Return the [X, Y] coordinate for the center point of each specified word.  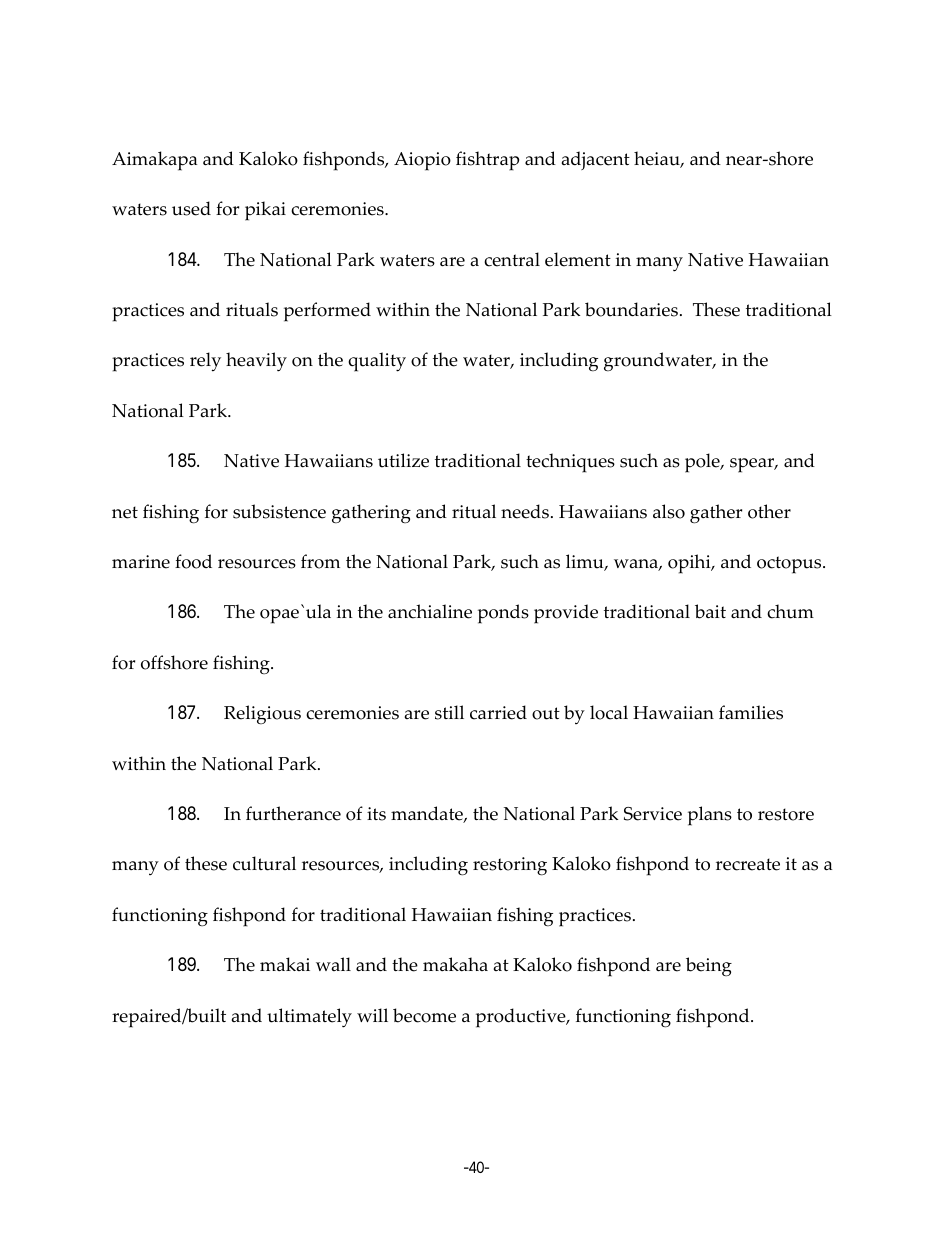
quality [377, 362]
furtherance [293, 813]
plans [710, 816]
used [191, 208]
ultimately [309, 1018]
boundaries [631, 309]
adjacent [596, 160]
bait [710, 611]
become [424, 1015]
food [193, 561]
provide [566, 614]
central [512, 259]
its [376, 814]
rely [205, 362]
